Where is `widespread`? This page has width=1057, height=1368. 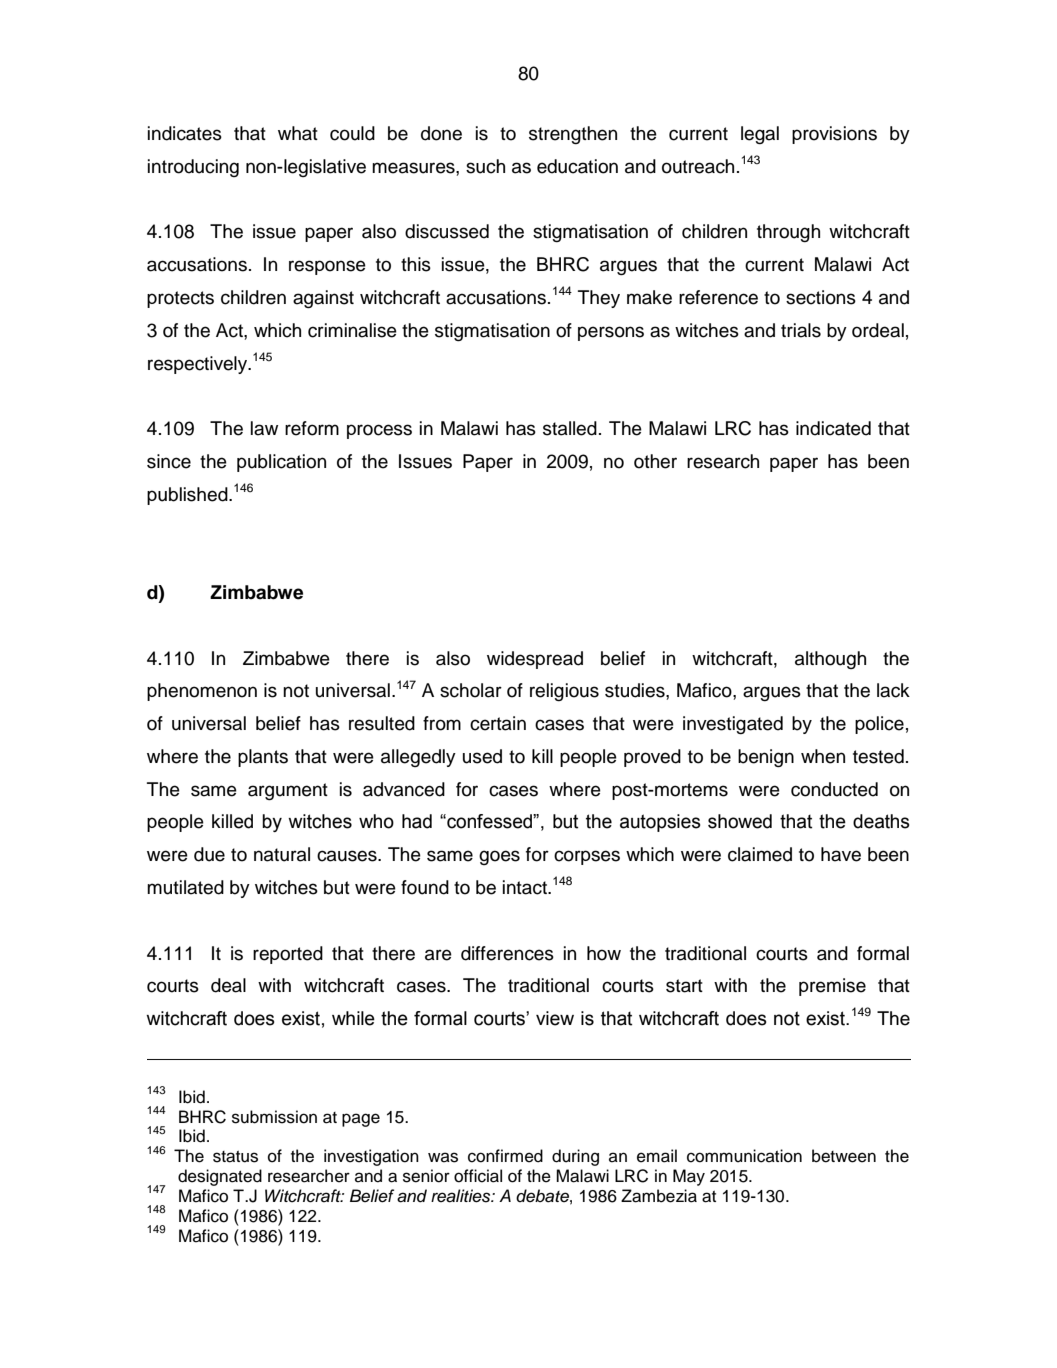
widespread is located at coordinates (535, 660).
